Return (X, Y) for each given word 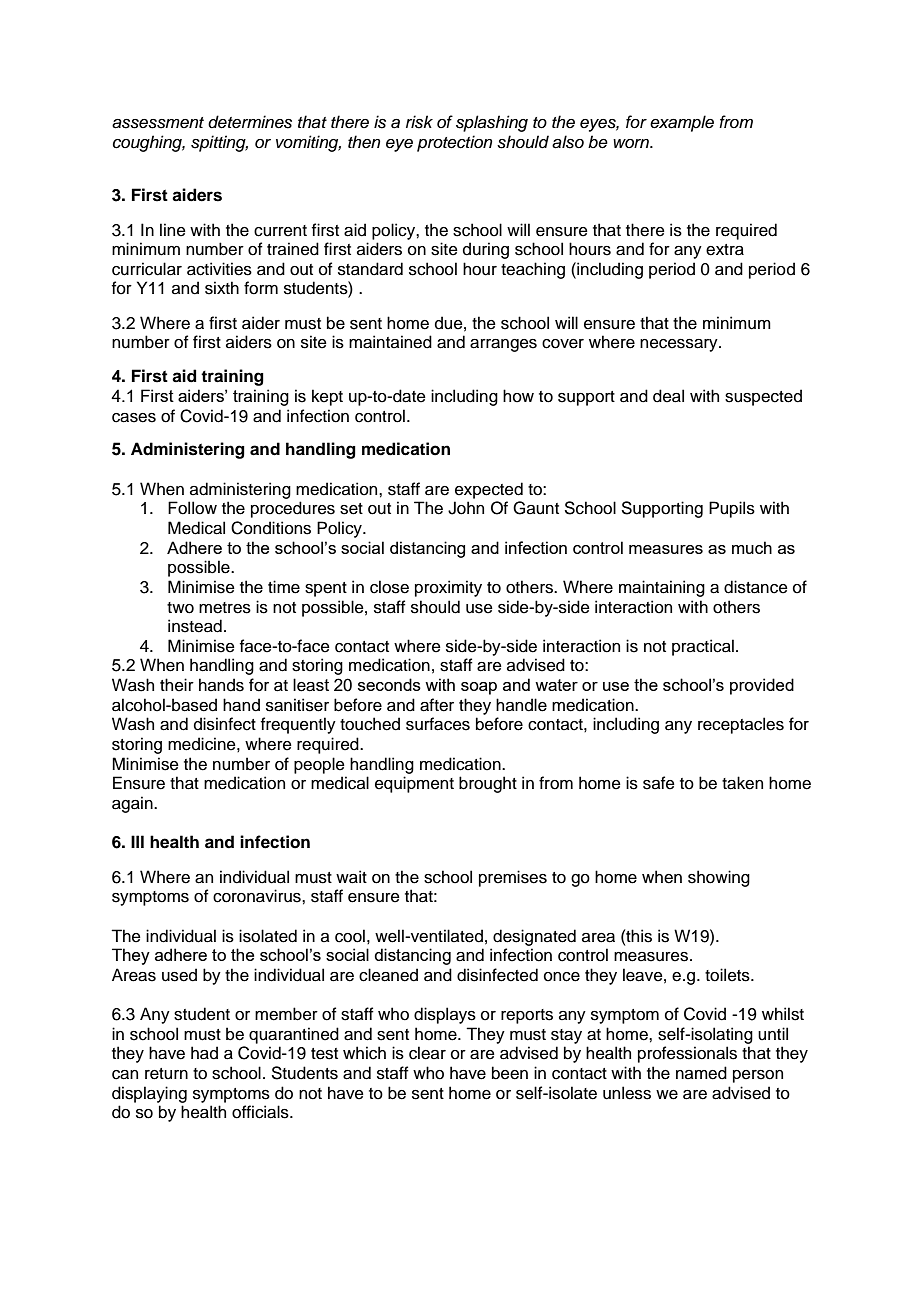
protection (454, 143)
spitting (219, 143)
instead (195, 626)
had (204, 1053)
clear (427, 1053)
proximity (448, 588)
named (701, 1073)
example (682, 123)
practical (703, 647)
